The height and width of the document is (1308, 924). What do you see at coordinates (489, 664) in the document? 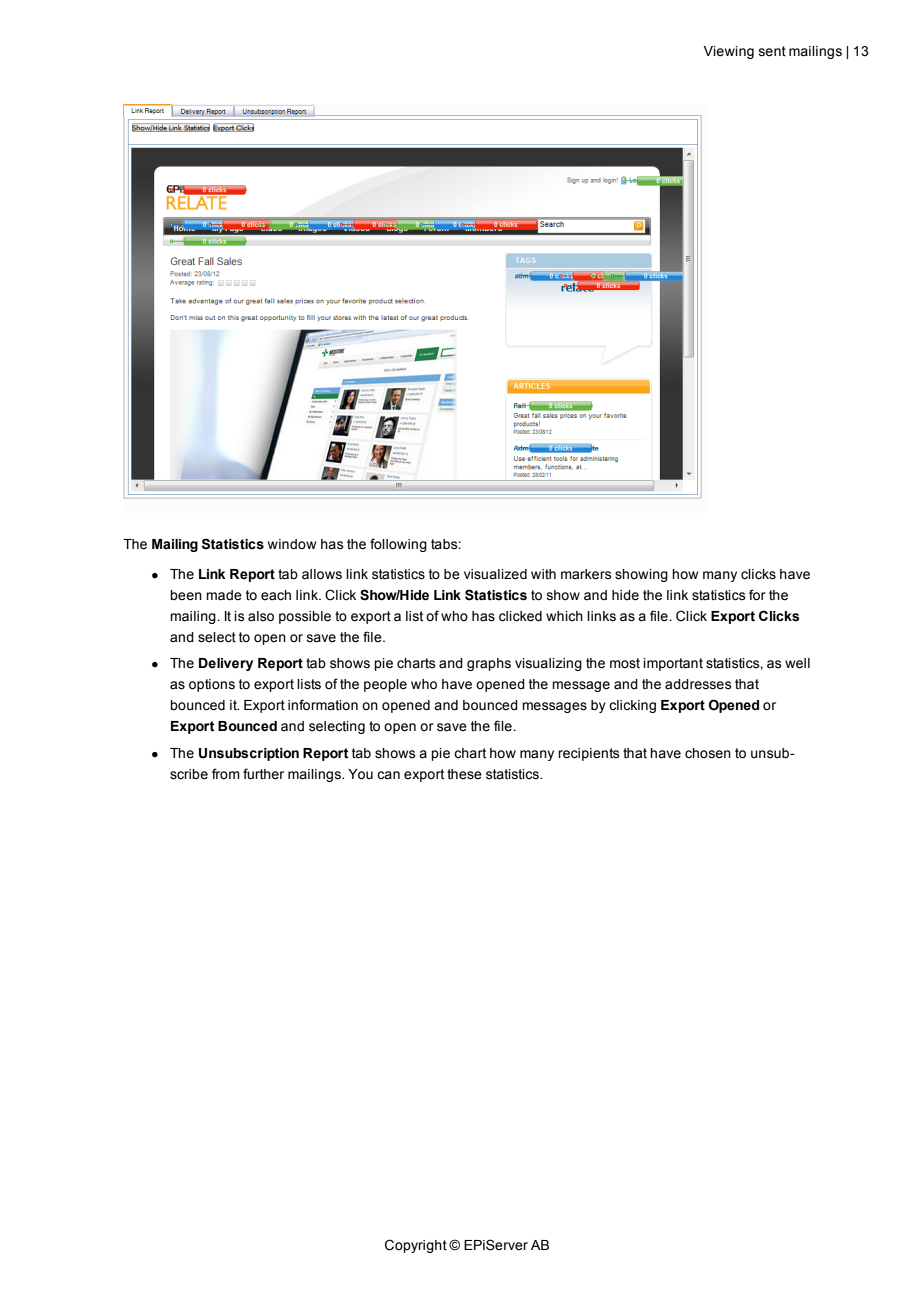
I see `graphs` at bounding box center [489, 664].
